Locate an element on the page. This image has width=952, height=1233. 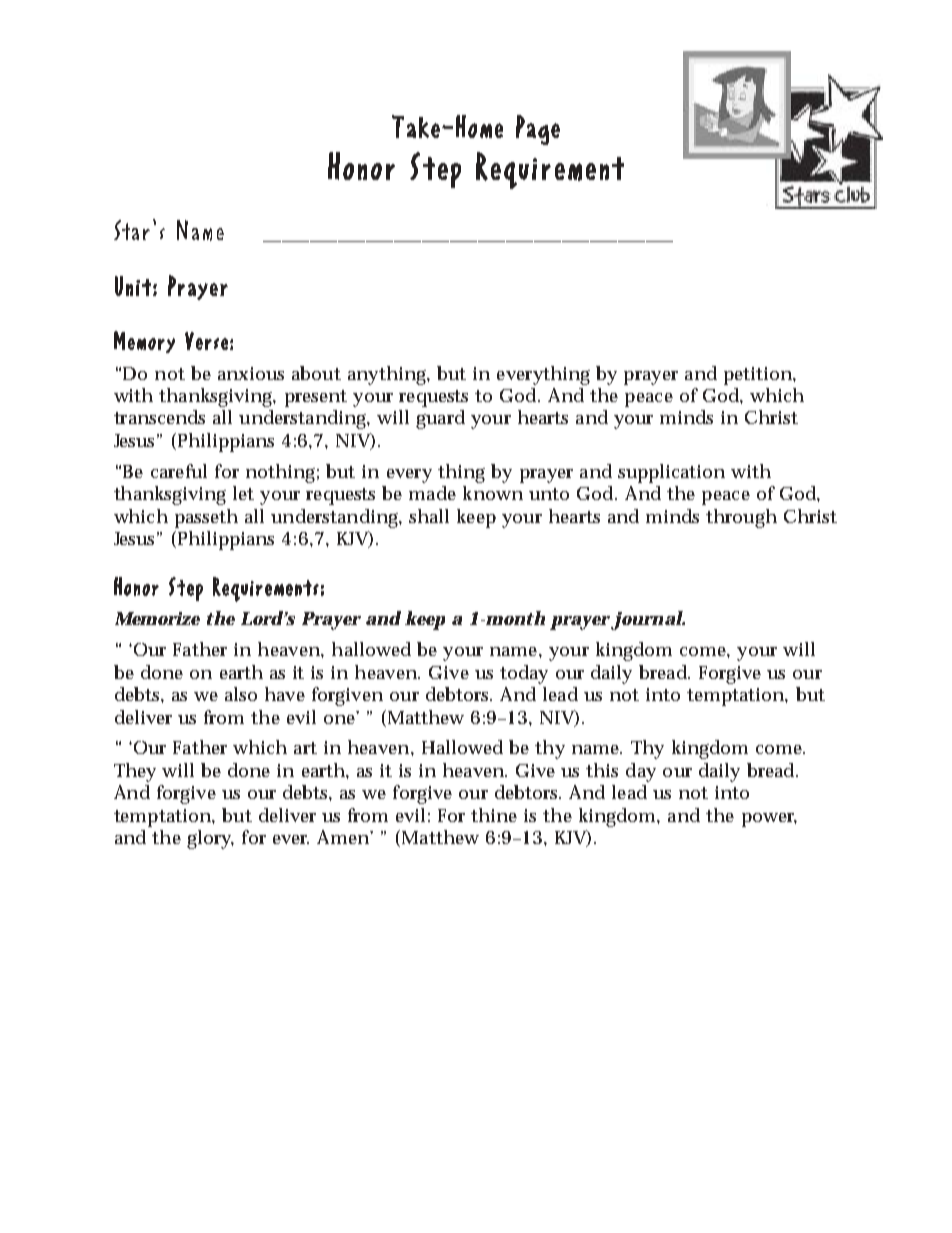
also is located at coordinates (241, 694).
